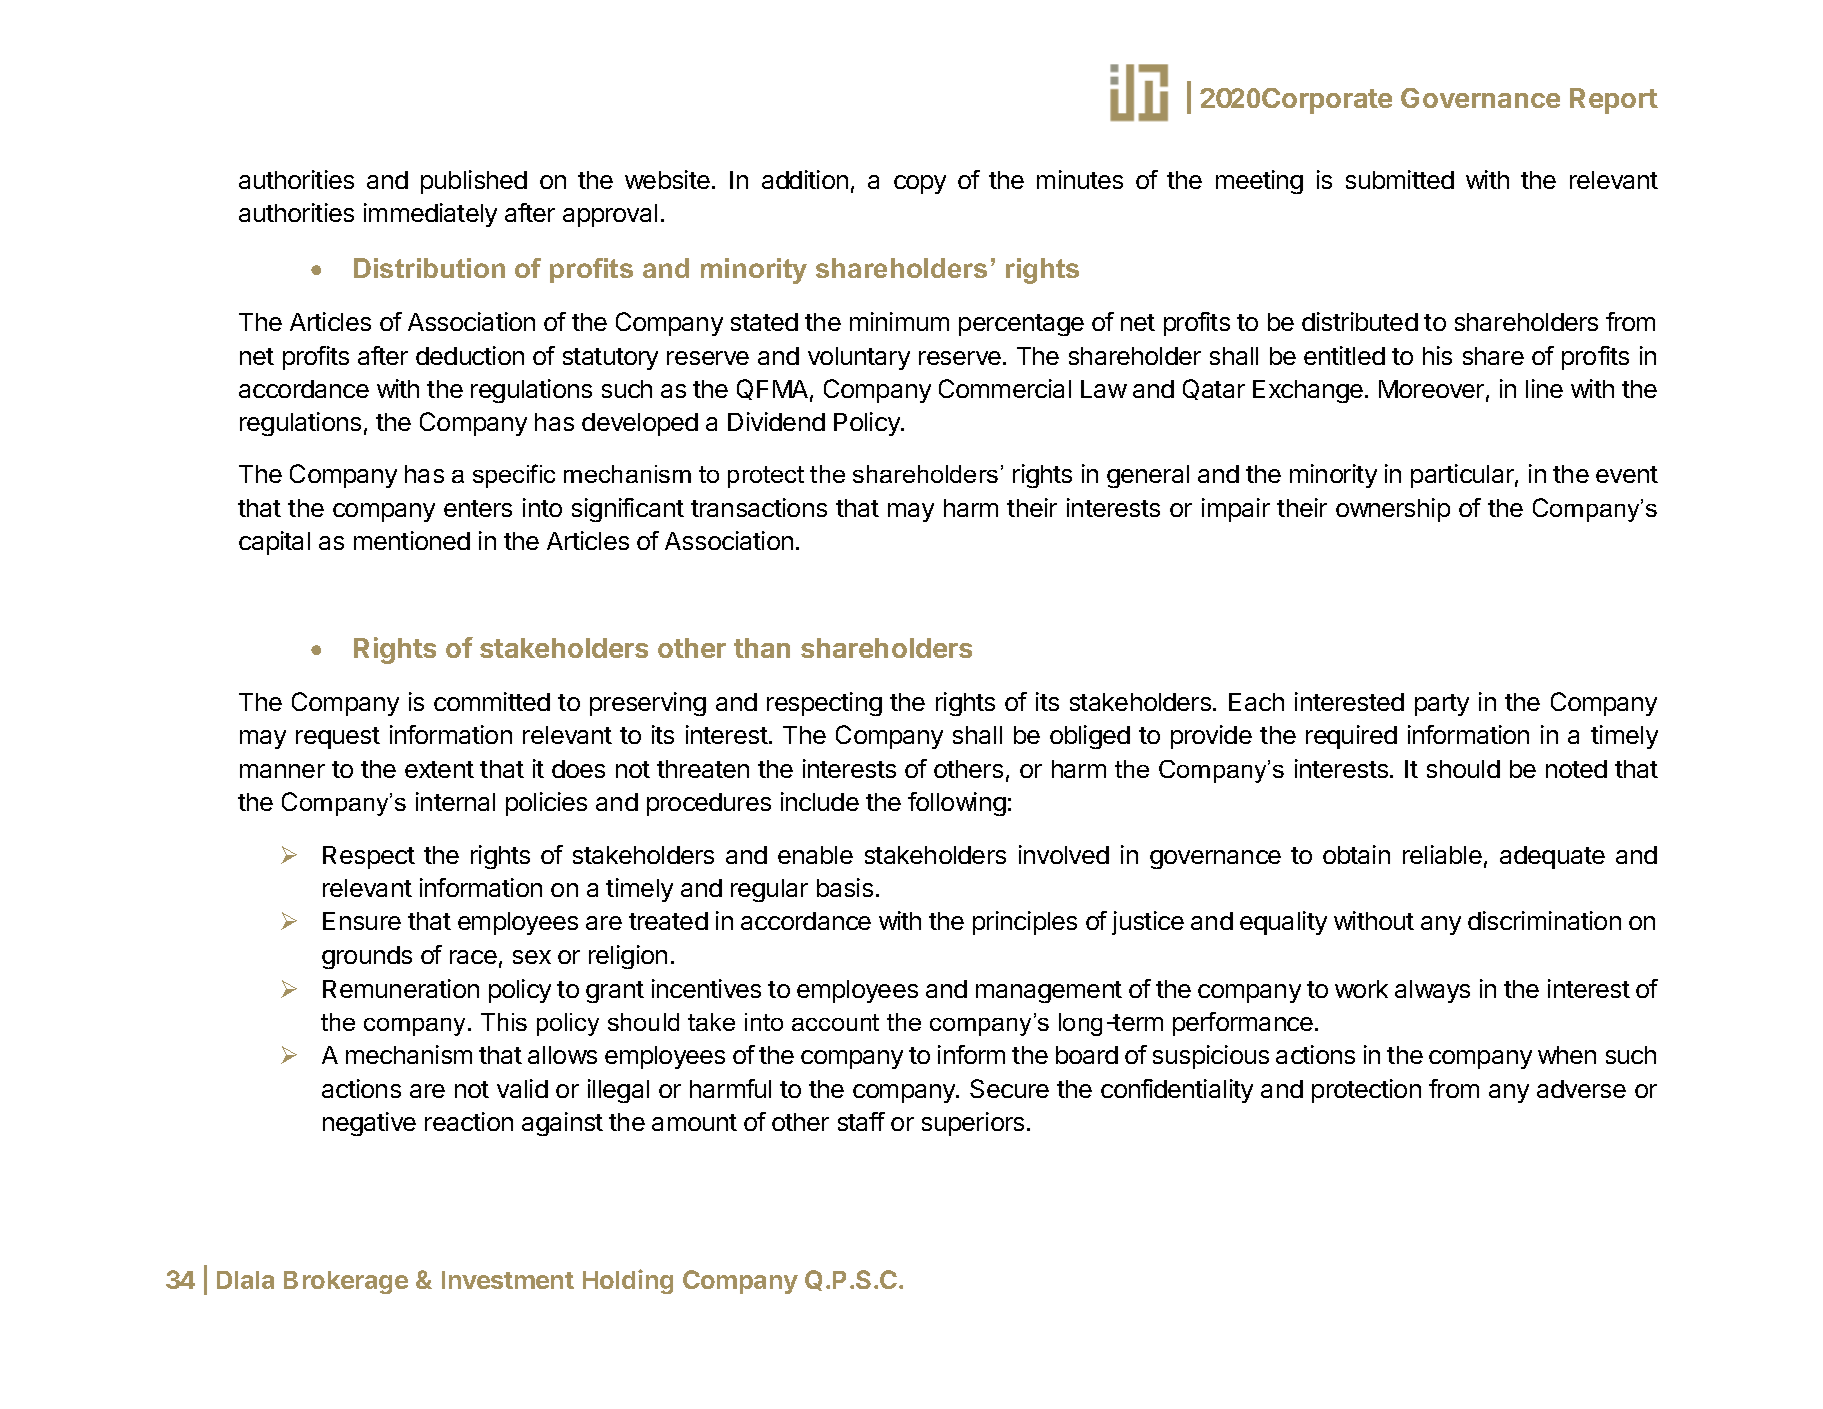  What do you see at coordinates (1400, 179) in the document?
I see `submitted` at bounding box center [1400, 179].
